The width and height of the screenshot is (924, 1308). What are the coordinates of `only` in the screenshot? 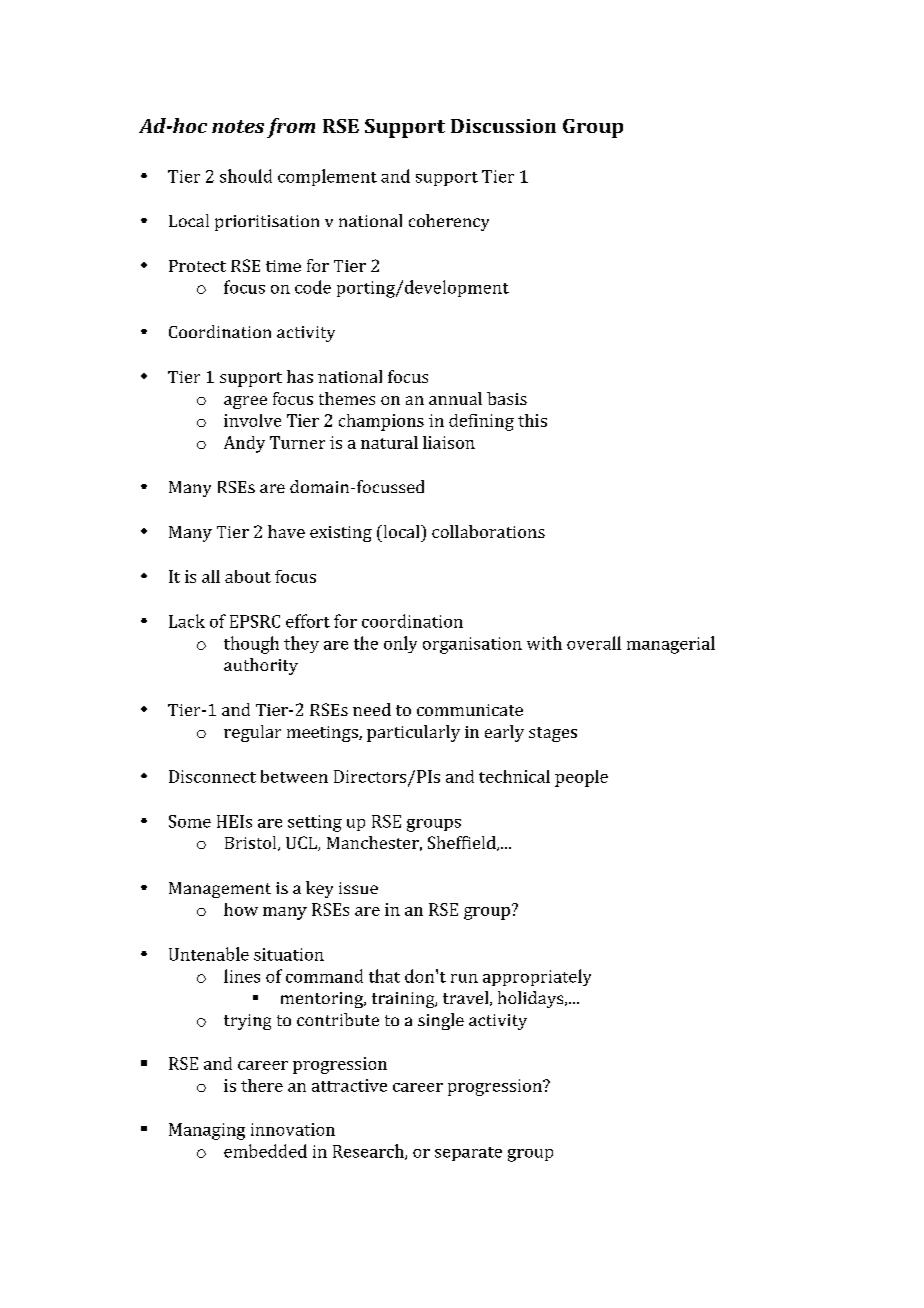 It's located at (400, 644).
